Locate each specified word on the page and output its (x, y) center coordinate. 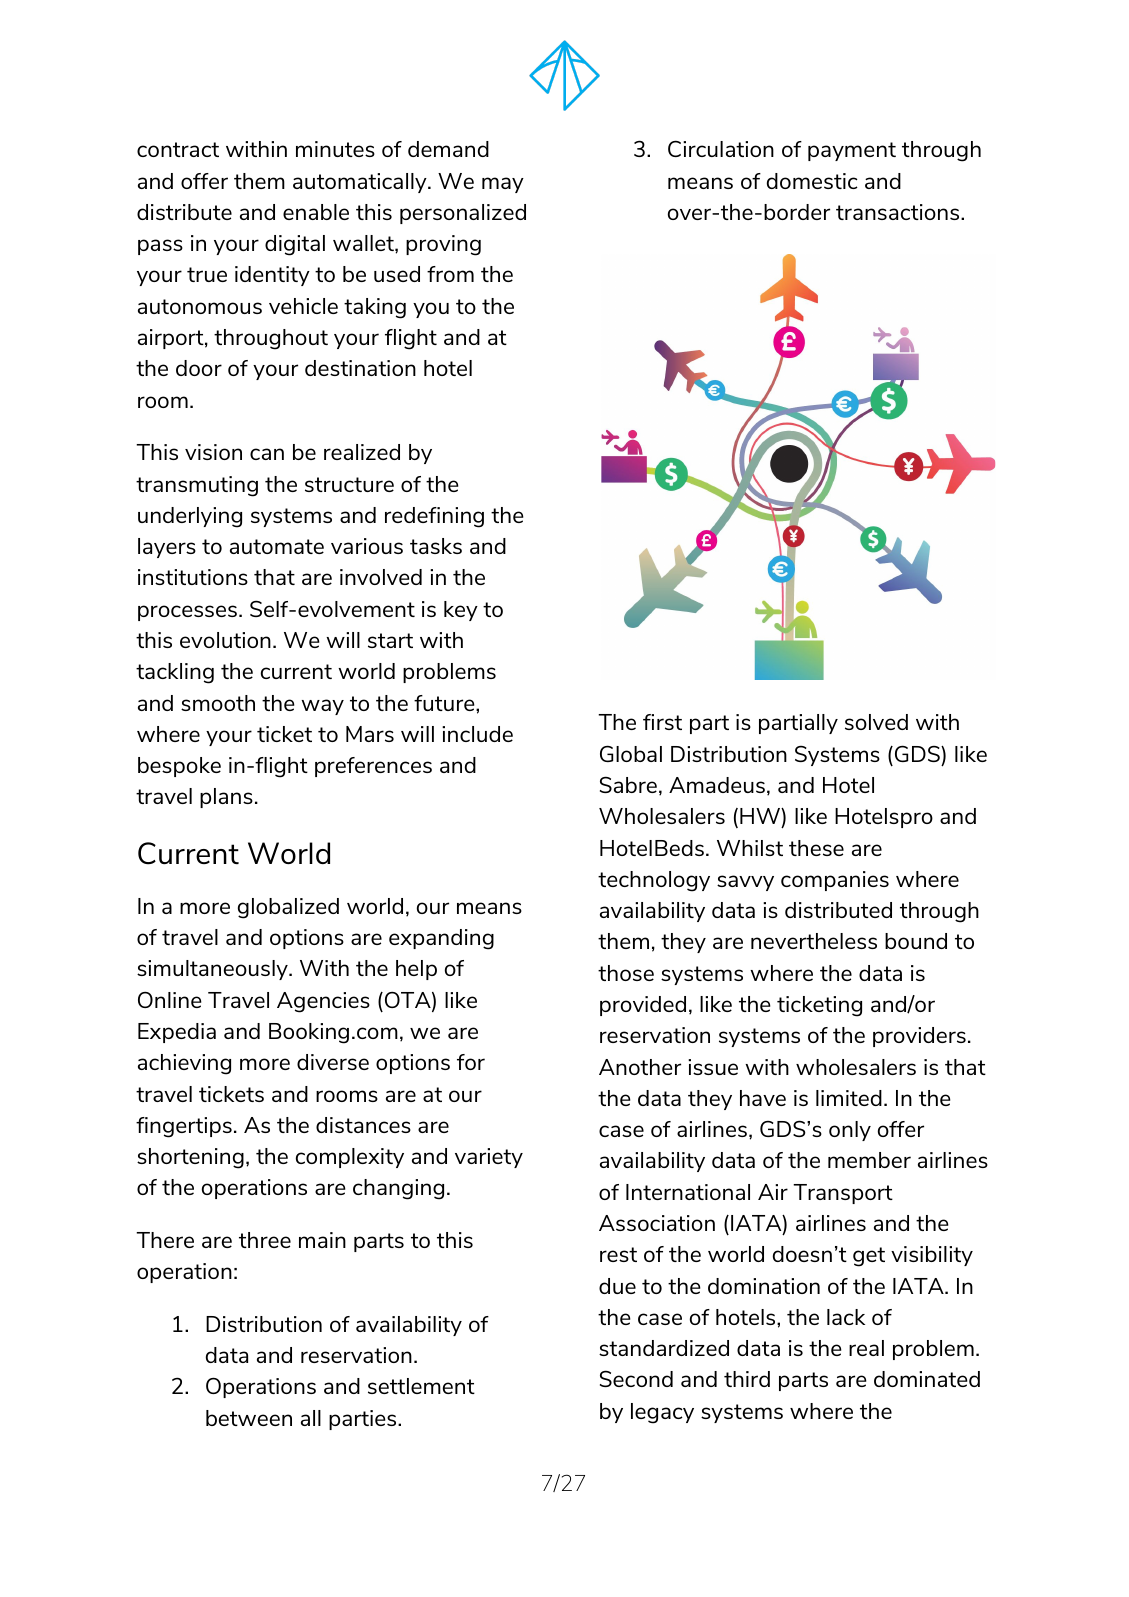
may (503, 185)
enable (316, 212)
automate (277, 546)
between (249, 1418)
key (461, 611)
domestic (812, 181)
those (626, 973)
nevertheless (814, 941)
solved (876, 722)
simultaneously (213, 970)
